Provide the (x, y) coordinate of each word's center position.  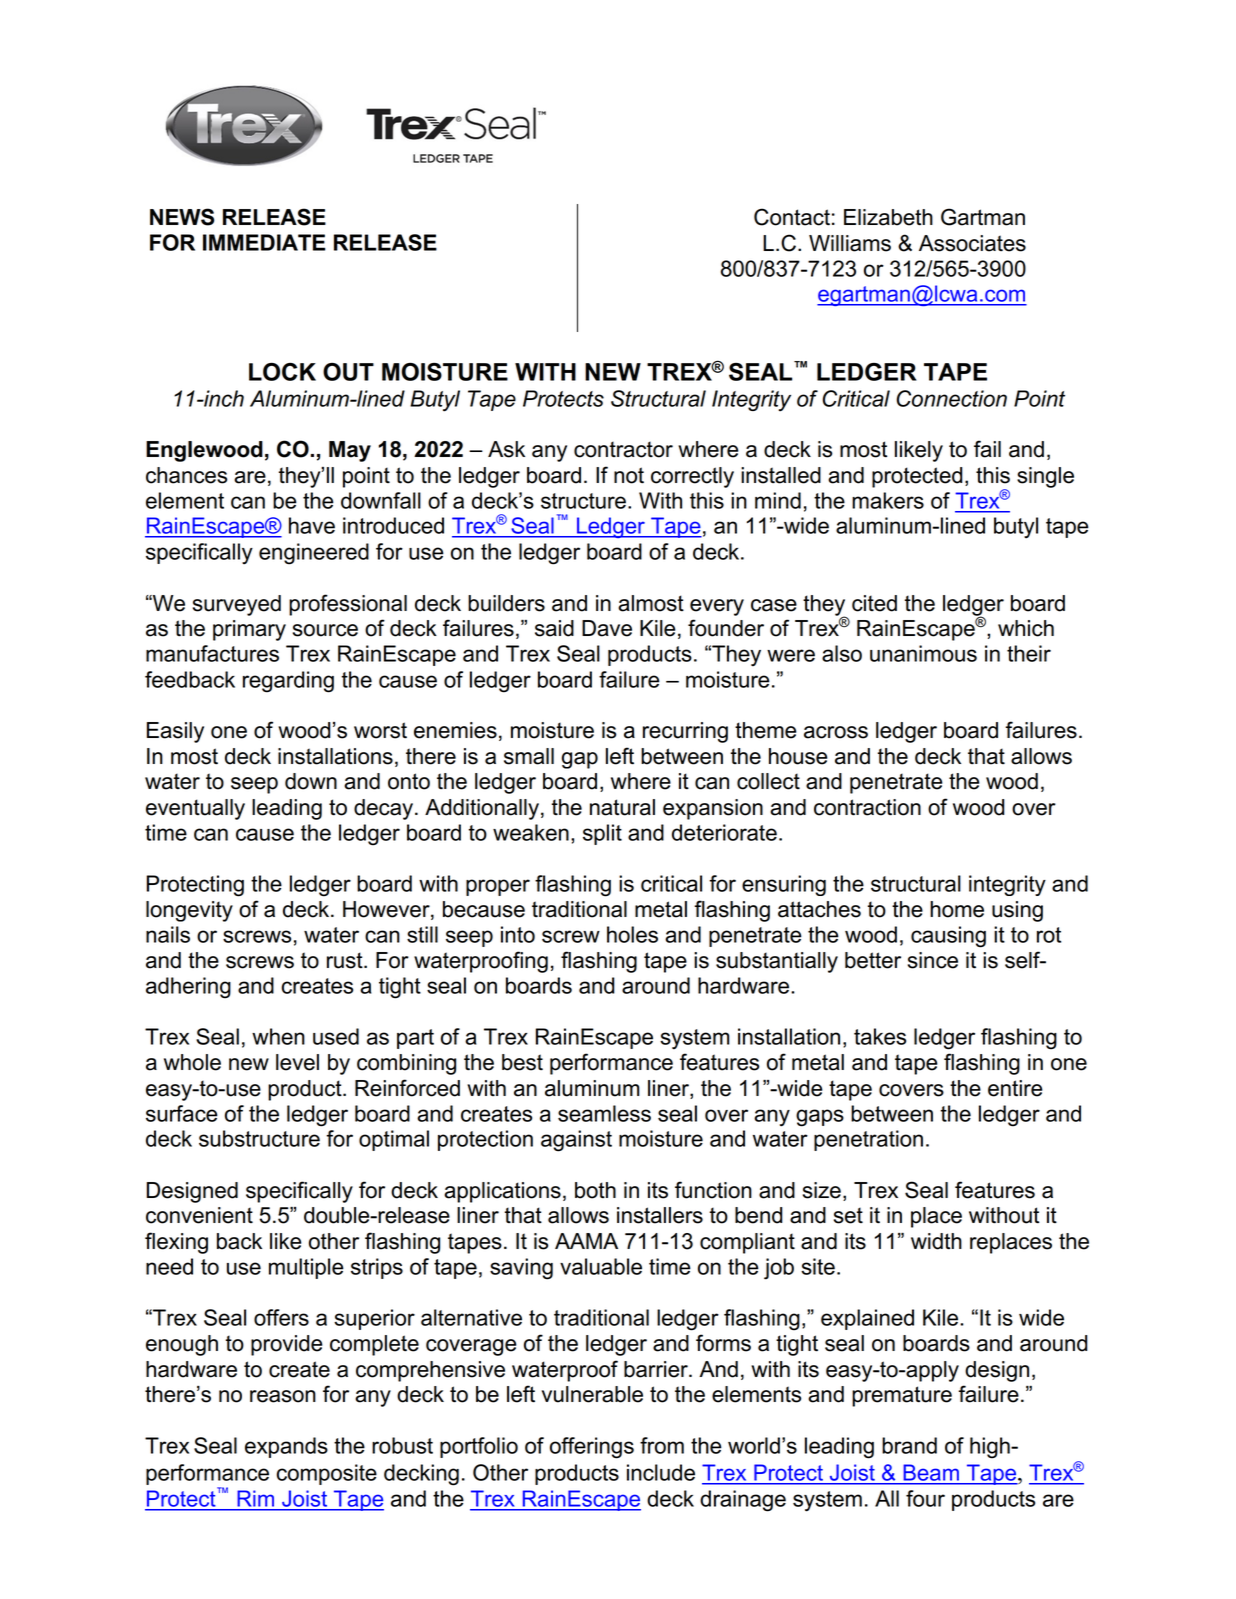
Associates (972, 243)
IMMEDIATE (264, 242)
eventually (195, 809)
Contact (792, 217)
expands (286, 1447)
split (602, 834)
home (957, 909)
